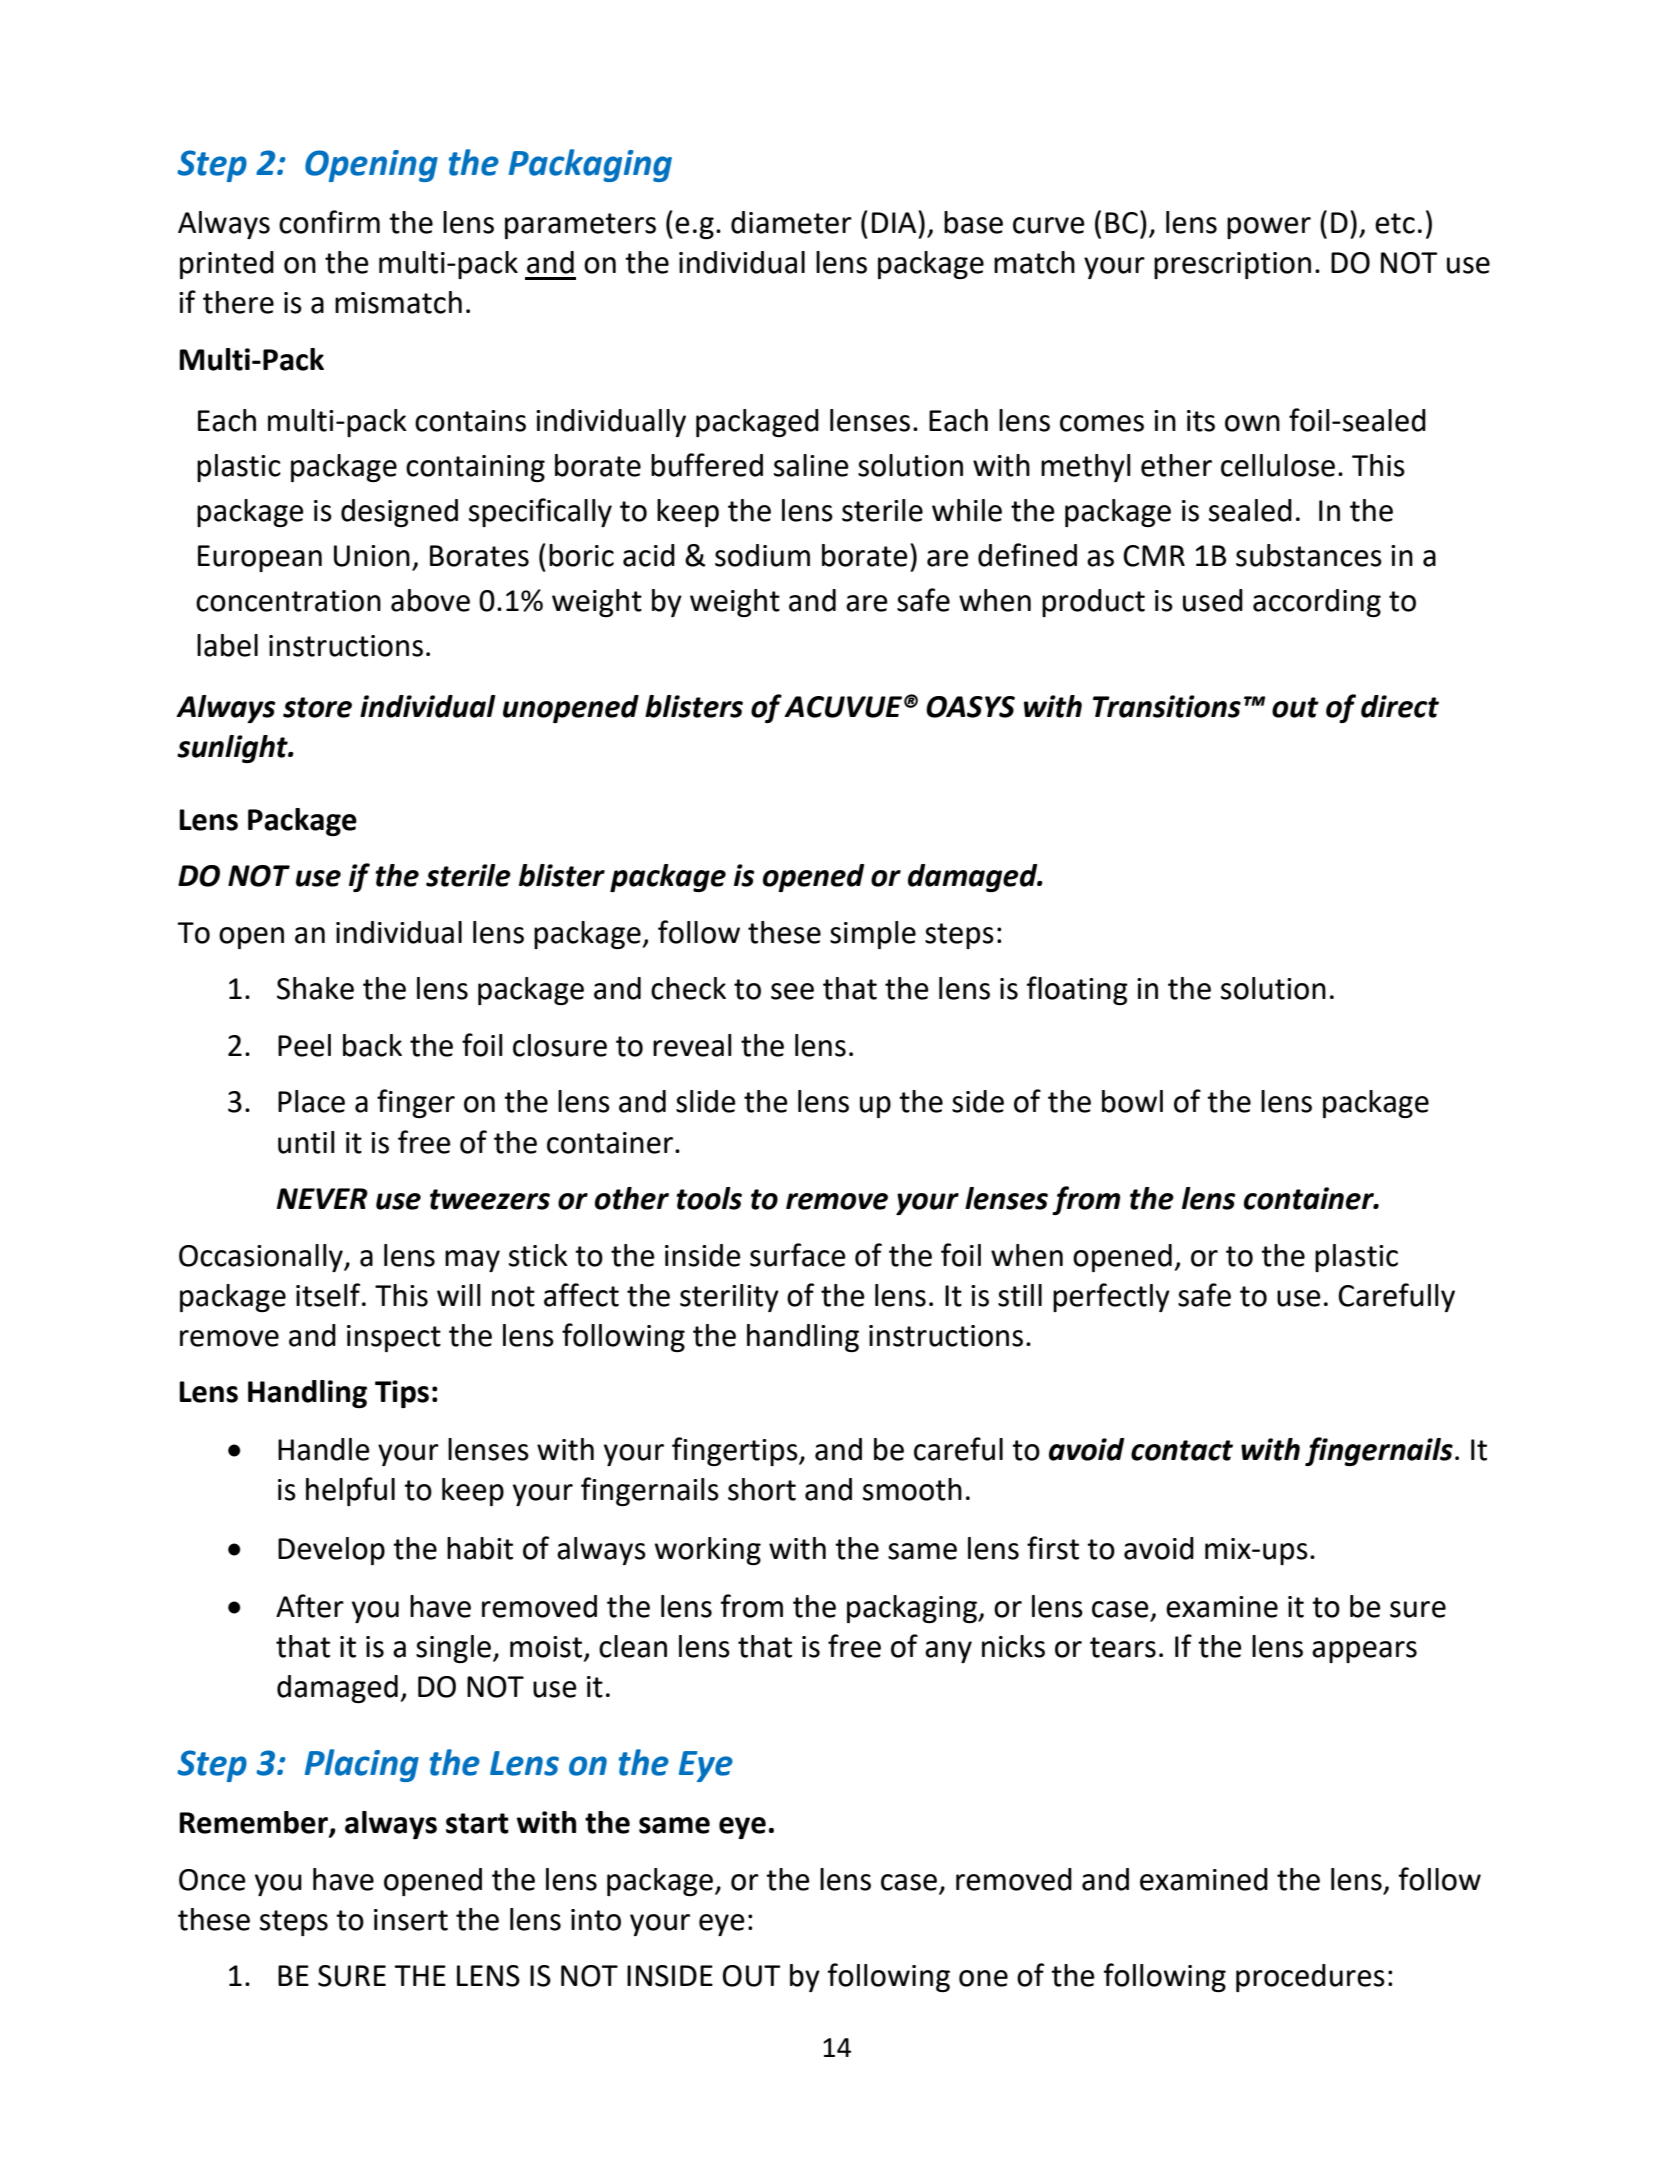  What do you see at coordinates (1167, 706) in the image?
I see `Transitions` at bounding box center [1167, 706].
